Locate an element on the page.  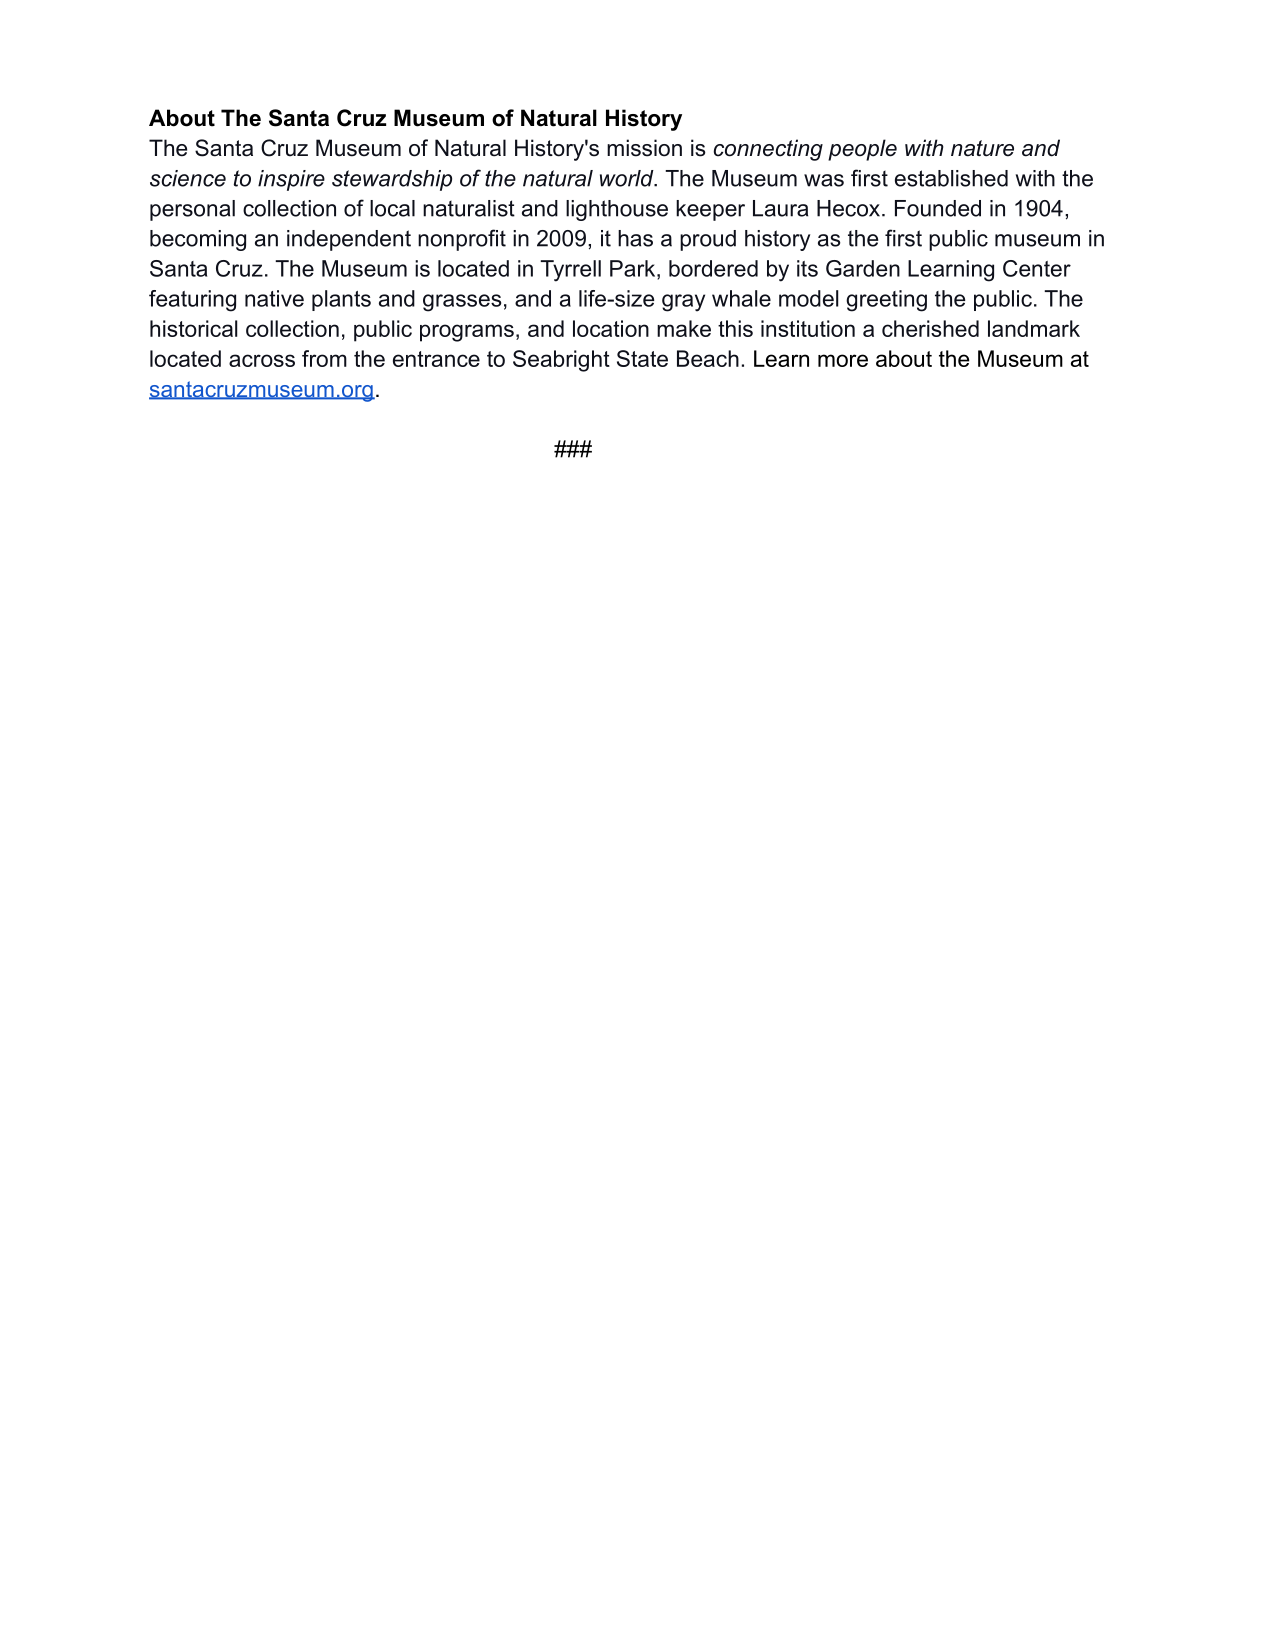
location is located at coordinates (611, 328).
